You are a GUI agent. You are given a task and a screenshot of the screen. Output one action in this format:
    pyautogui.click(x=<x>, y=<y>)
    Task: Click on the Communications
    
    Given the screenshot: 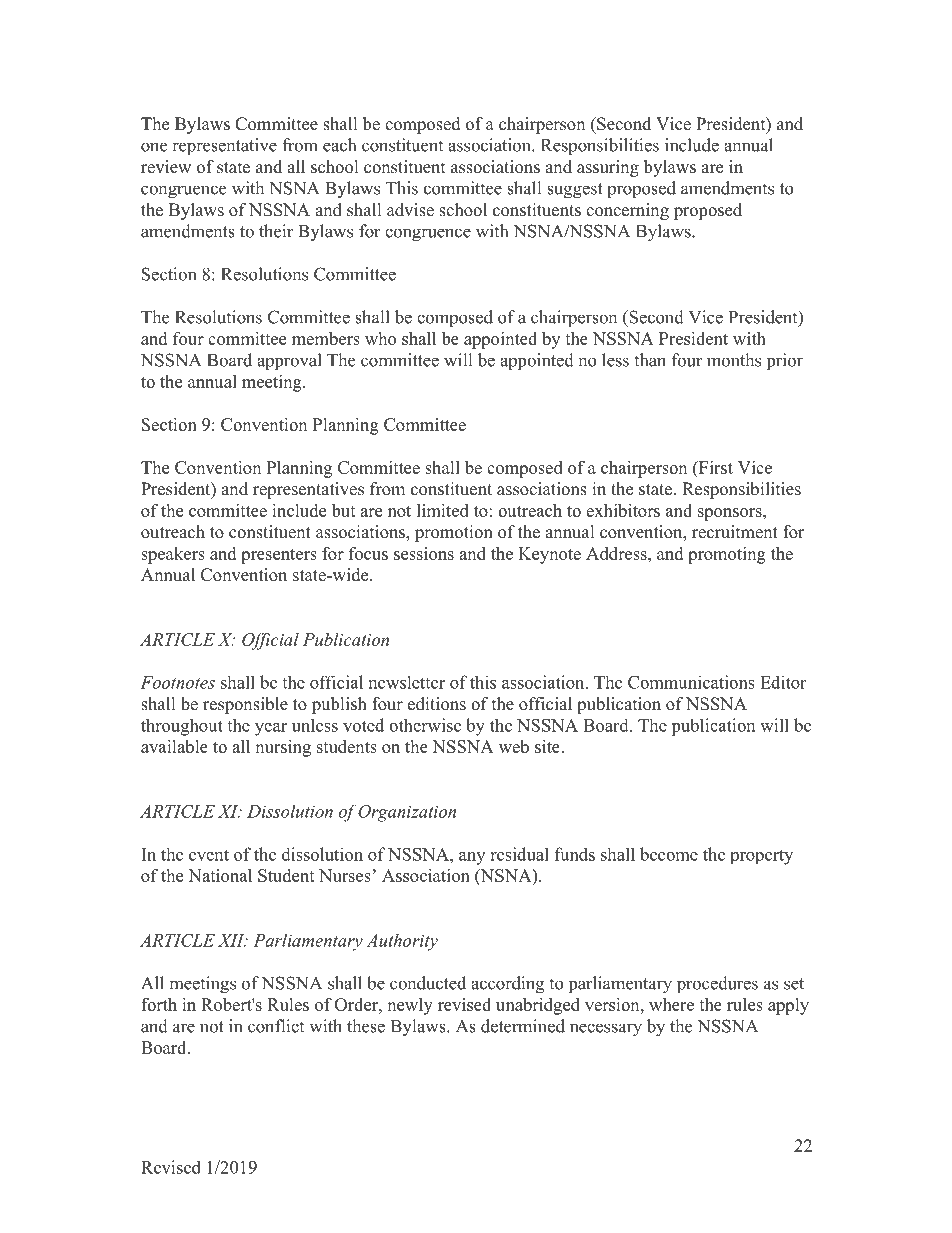 What is the action you would take?
    pyautogui.click(x=691, y=682)
